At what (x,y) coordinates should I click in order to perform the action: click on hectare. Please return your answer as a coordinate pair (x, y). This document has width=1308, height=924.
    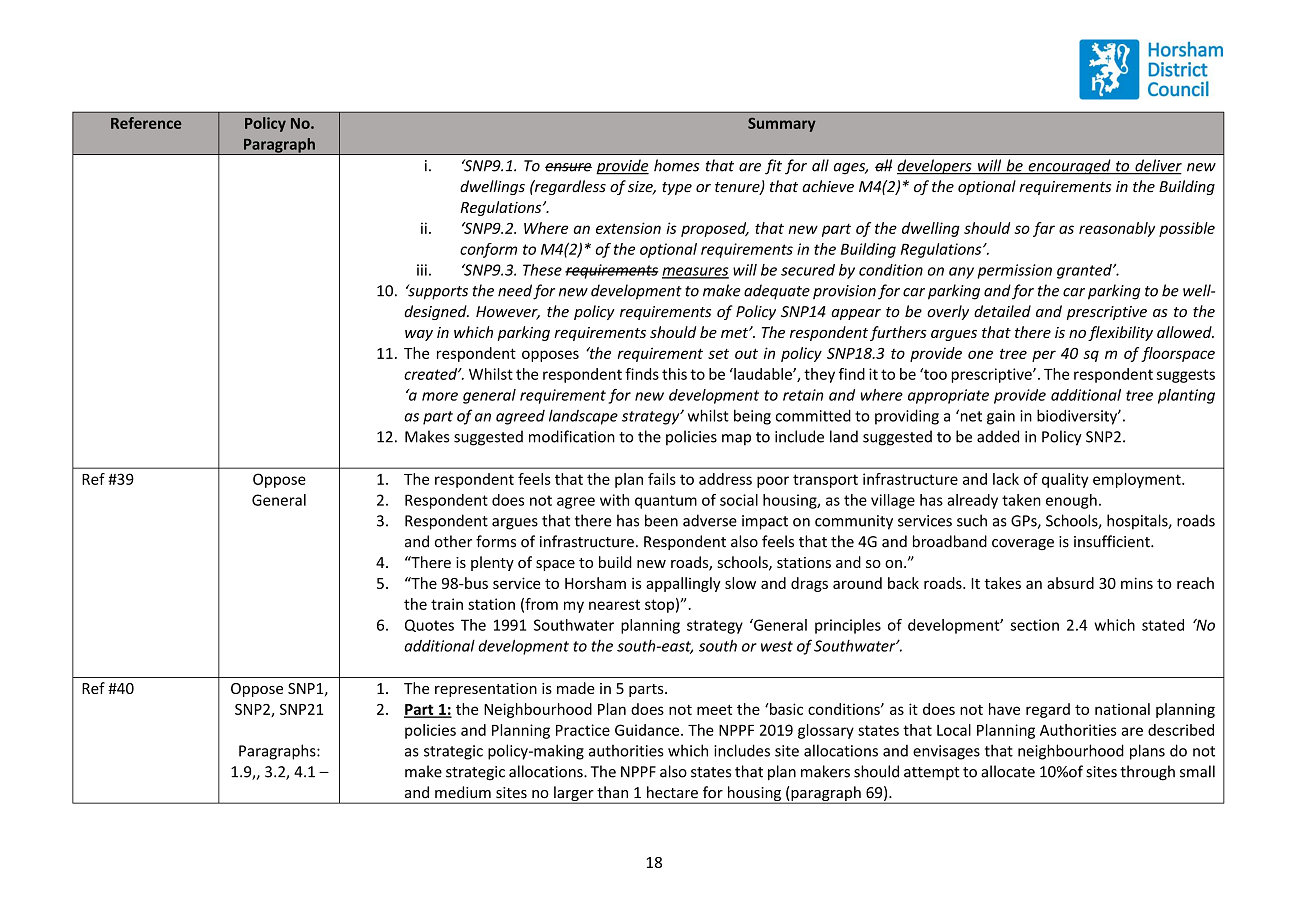
    Looking at the image, I should click on (672, 792).
